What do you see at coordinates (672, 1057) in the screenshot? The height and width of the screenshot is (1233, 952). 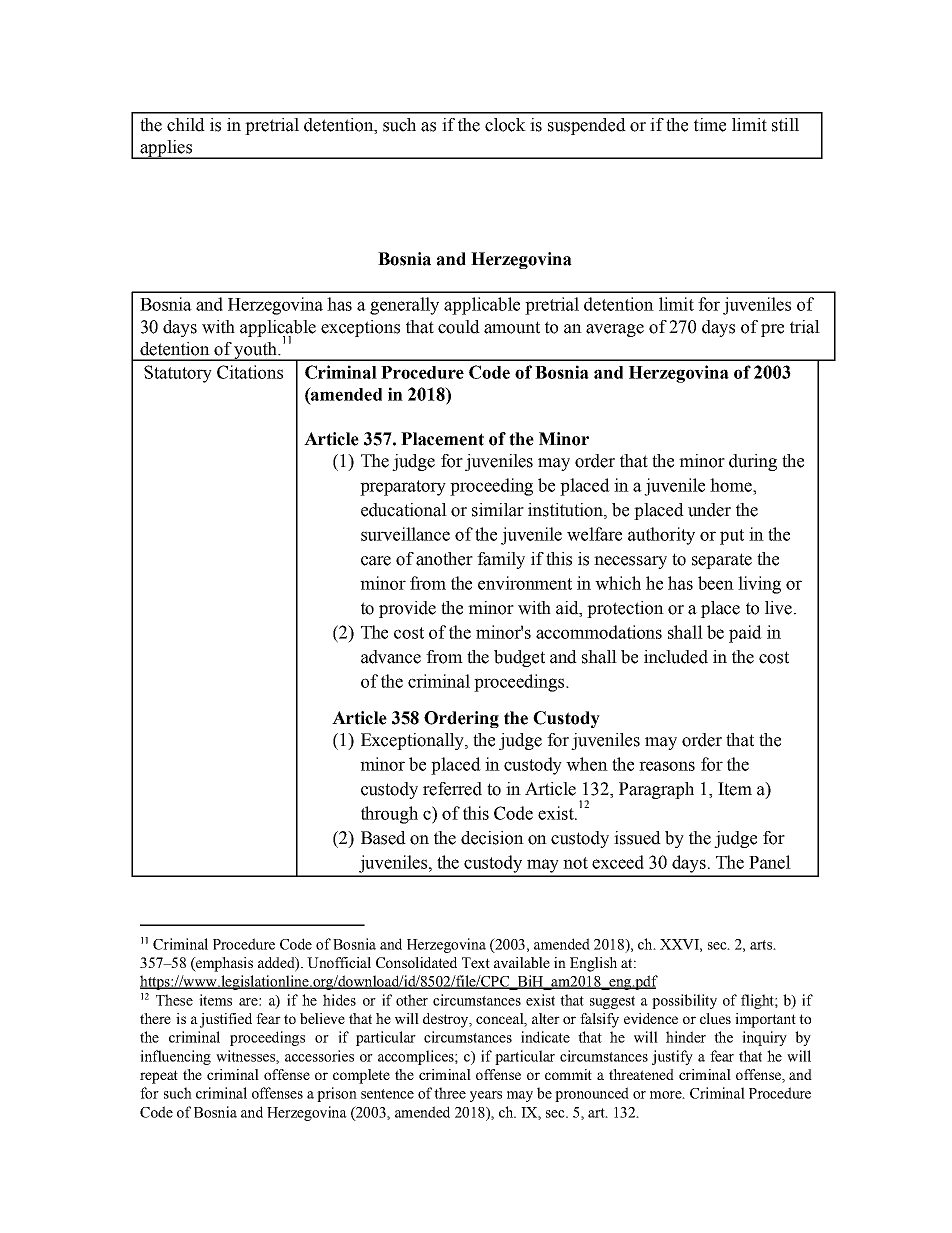 I see `justify` at bounding box center [672, 1057].
